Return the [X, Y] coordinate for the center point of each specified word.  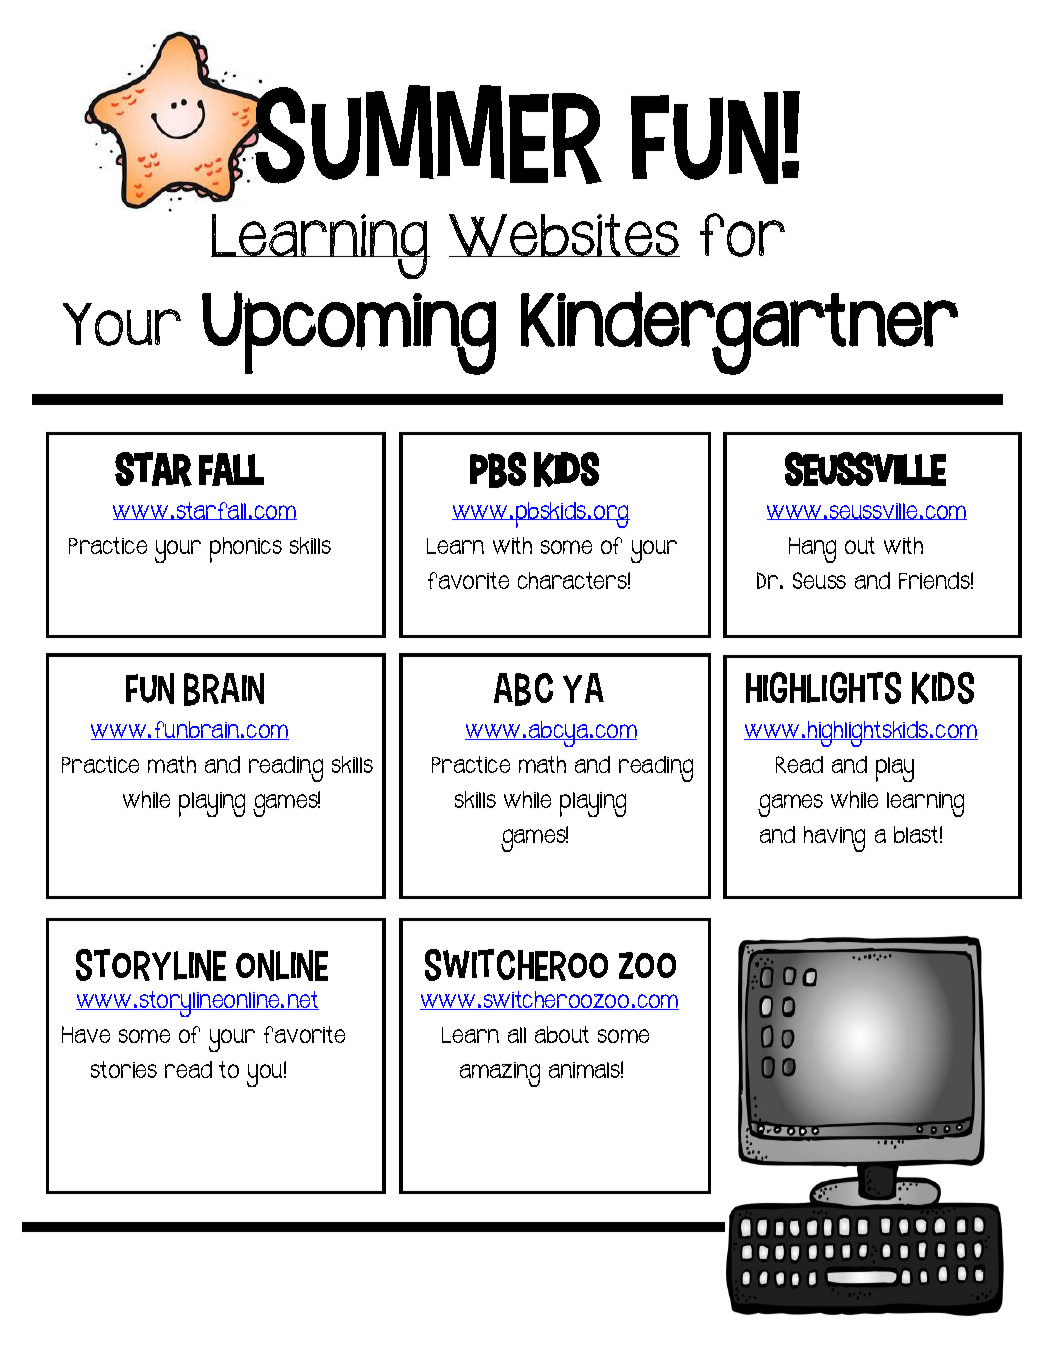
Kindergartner [739, 333]
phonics [246, 550]
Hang [812, 550]
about [562, 1034]
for [742, 235]
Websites [564, 235]
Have [86, 1034]
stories [124, 1069]
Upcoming [349, 333]
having [834, 839]
